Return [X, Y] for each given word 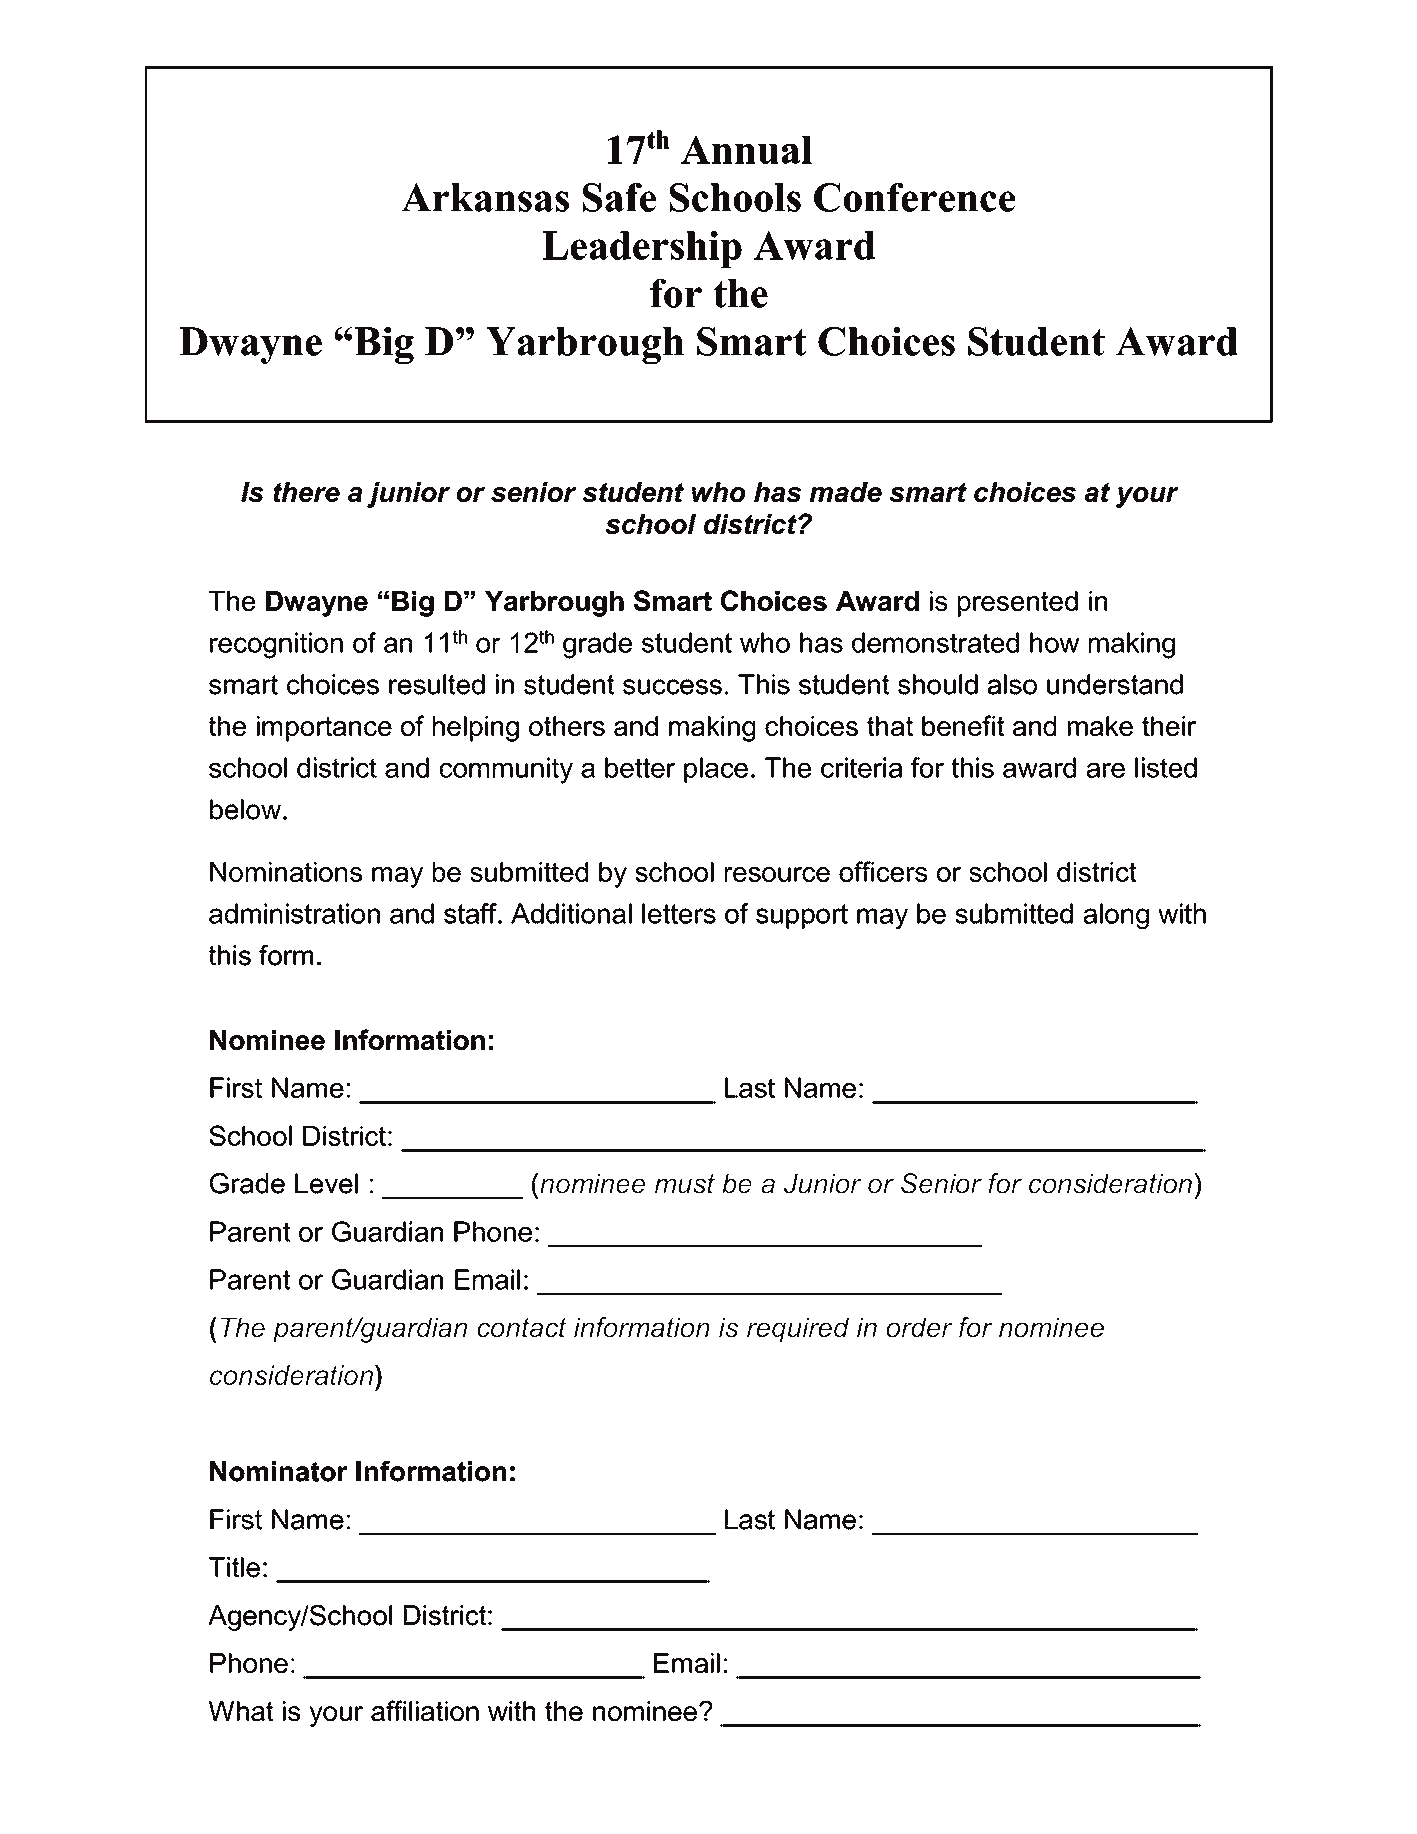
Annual [746, 149]
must [685, 1184]
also [1012, 684]
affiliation [425, 1710]
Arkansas [485, 197]
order [919, 1327]
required [798, 1330]
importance [324, 729]
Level [326, 1183]
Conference [914, 197]
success [672, 687]
